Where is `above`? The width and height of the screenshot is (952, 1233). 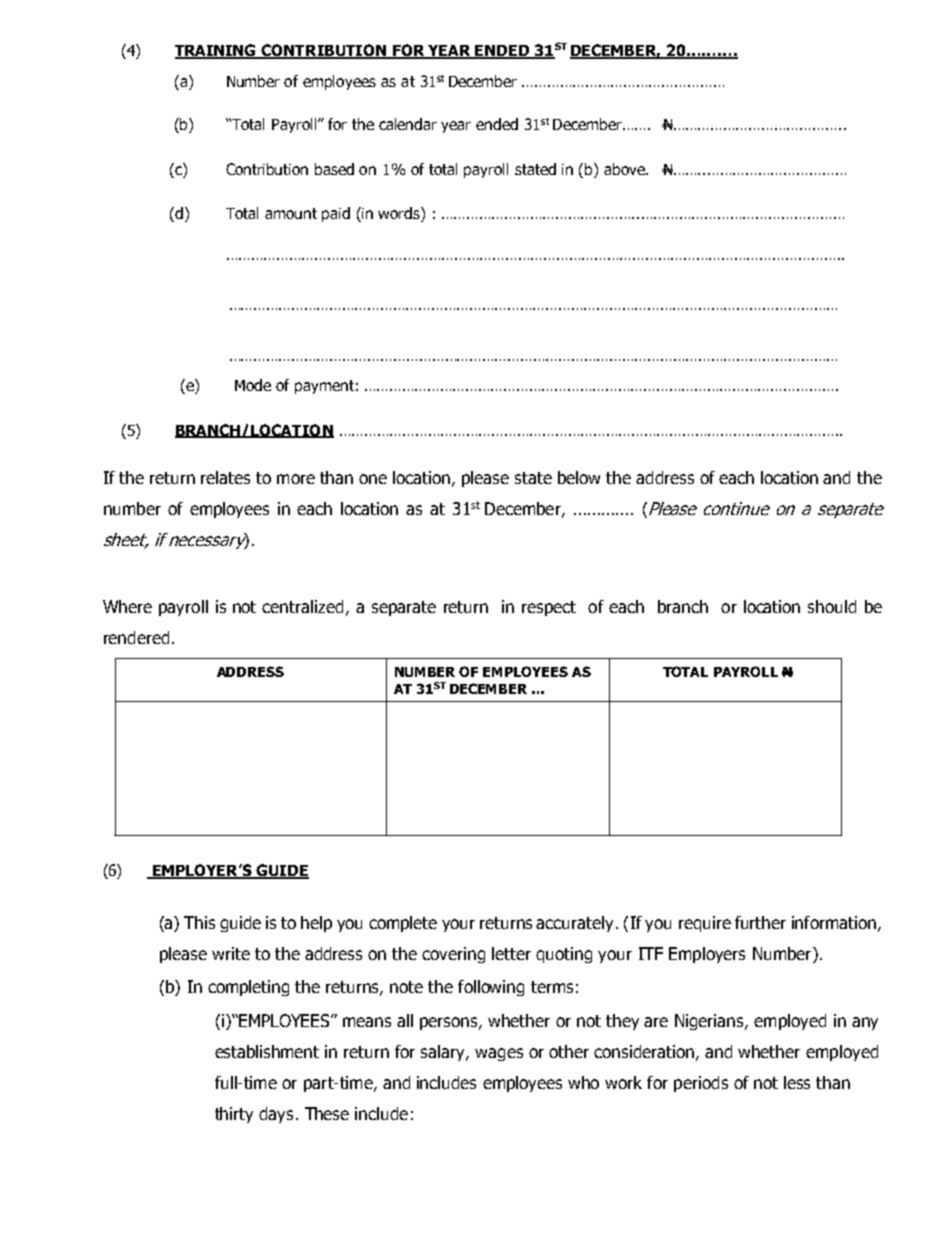 above is located at coordinates (626, 169).
